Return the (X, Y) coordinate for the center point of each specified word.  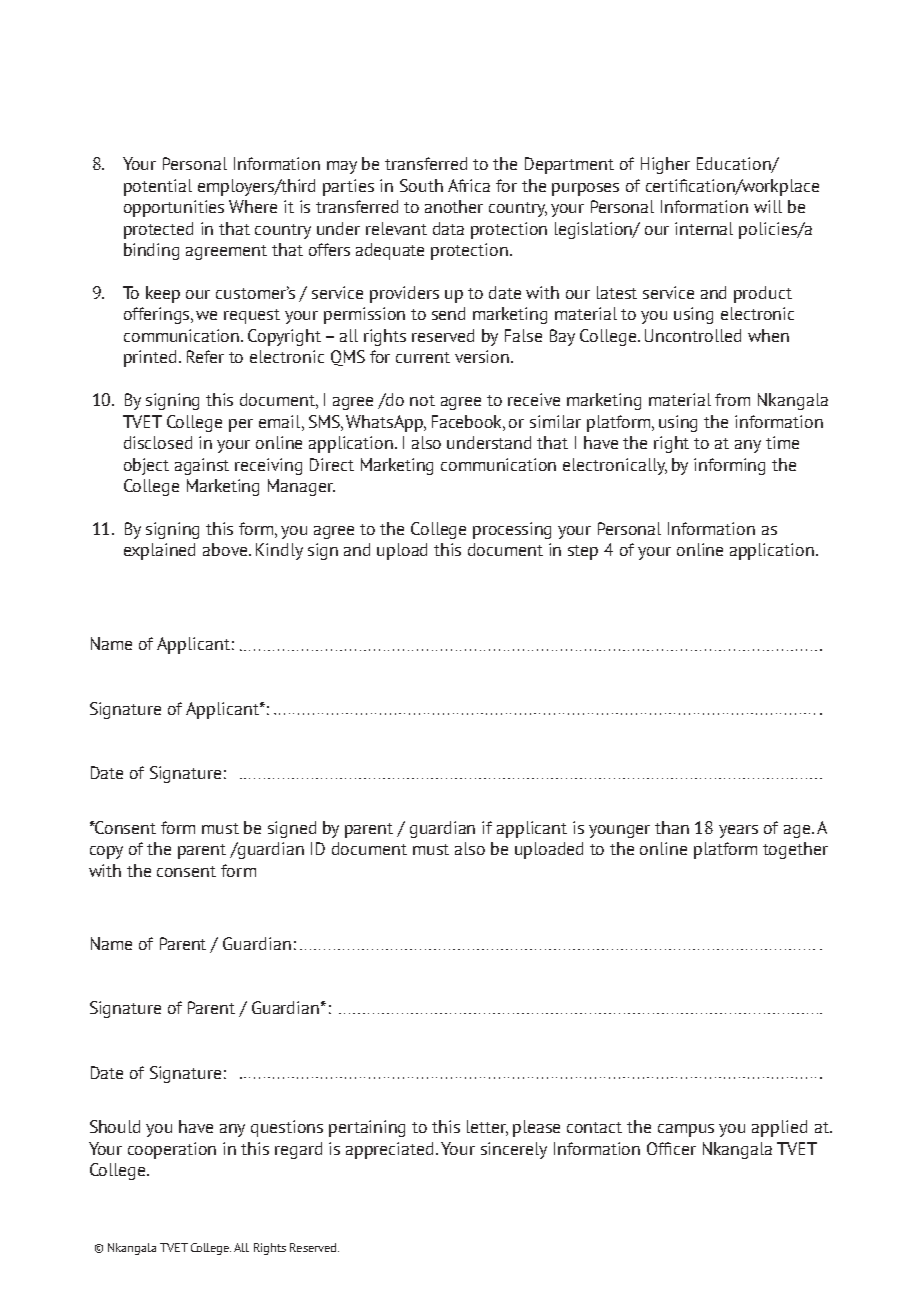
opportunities (174, 208)
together (795, 850)
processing (512, 530)
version (483, 356)
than (672, 827)
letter (487, 1128)
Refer (205, 356)
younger (619, 831)
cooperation (172, 1150)
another (454, 206)
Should (115, 1126)
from (732, 399)
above (226, 549)
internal (704, 228)
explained (159, 551)
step (583, 552)
